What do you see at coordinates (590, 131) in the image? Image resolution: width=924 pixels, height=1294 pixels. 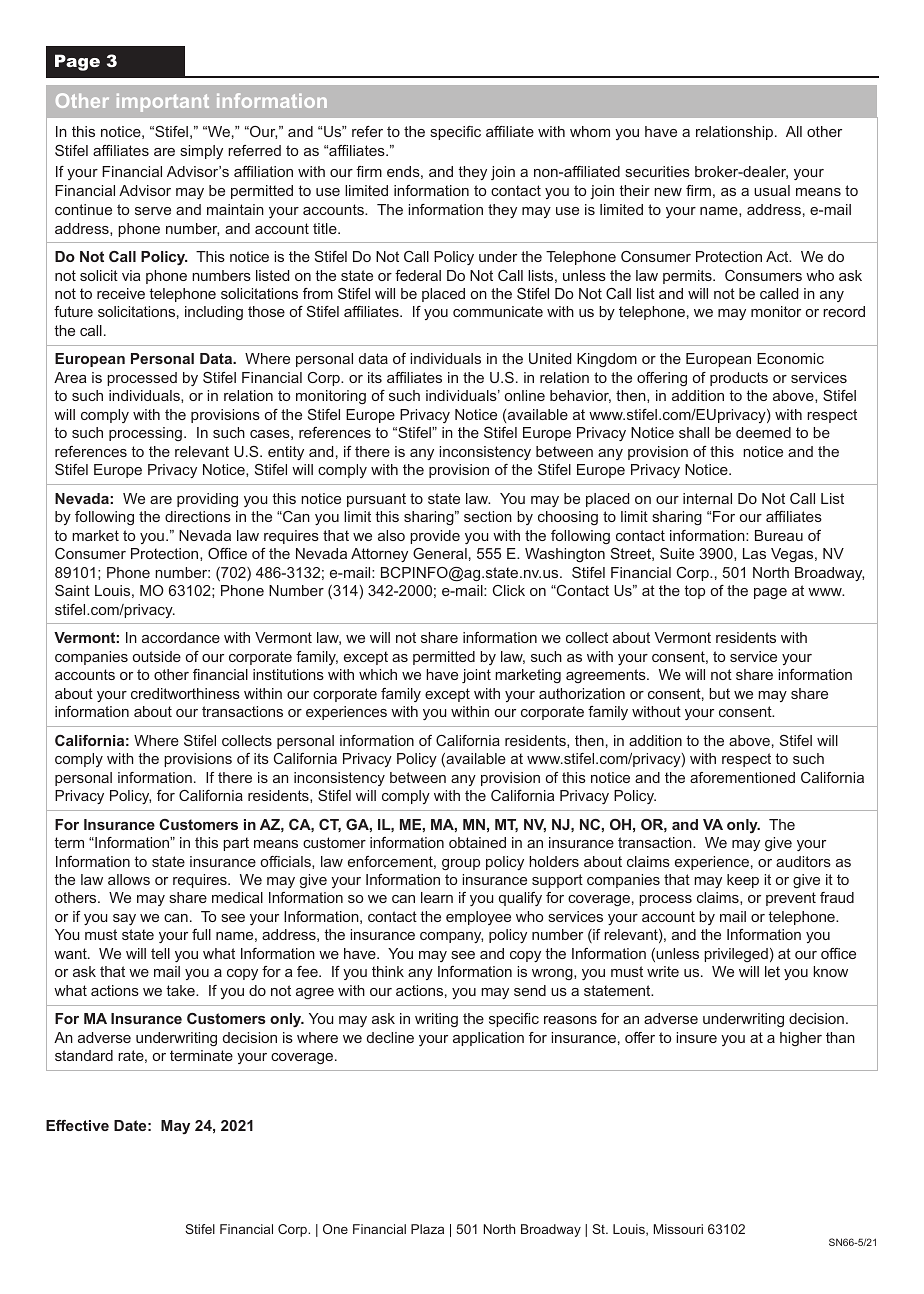 I see `whom` at bounding box center [590, 131].
